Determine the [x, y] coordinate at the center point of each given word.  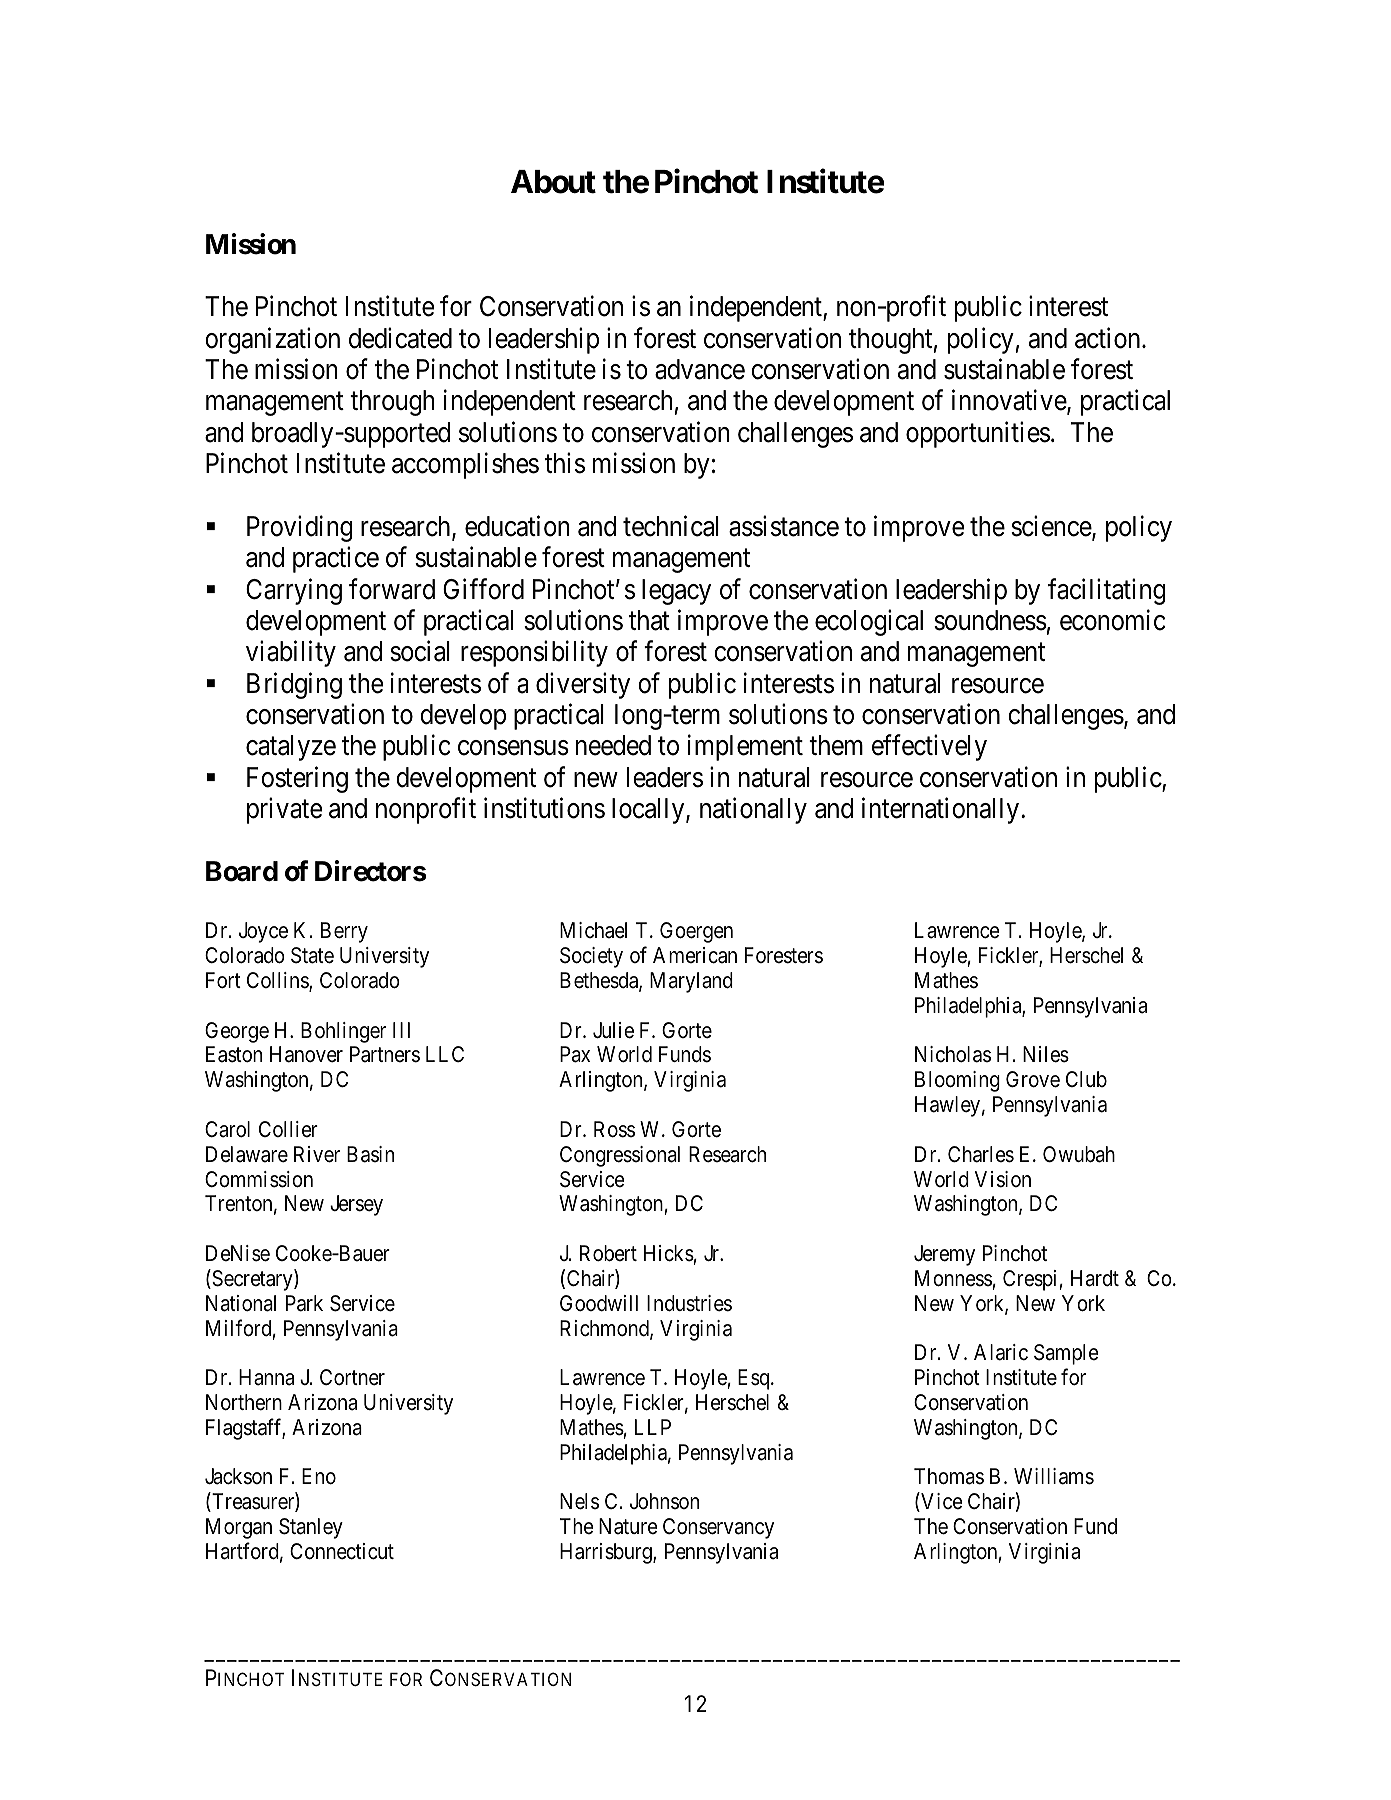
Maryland [691, 982]
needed [613, 745]
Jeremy [944, 1255]
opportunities [978, 434]
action [1109, 338]
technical [671, 526]
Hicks [669, 1253]
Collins [278, 981]
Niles [1046, 1054]
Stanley [311, 1528]
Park [304, 1303]
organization [272, 340]
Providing [300, 528]
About [553, 182]
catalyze [291, 748]
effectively [929, 748]
